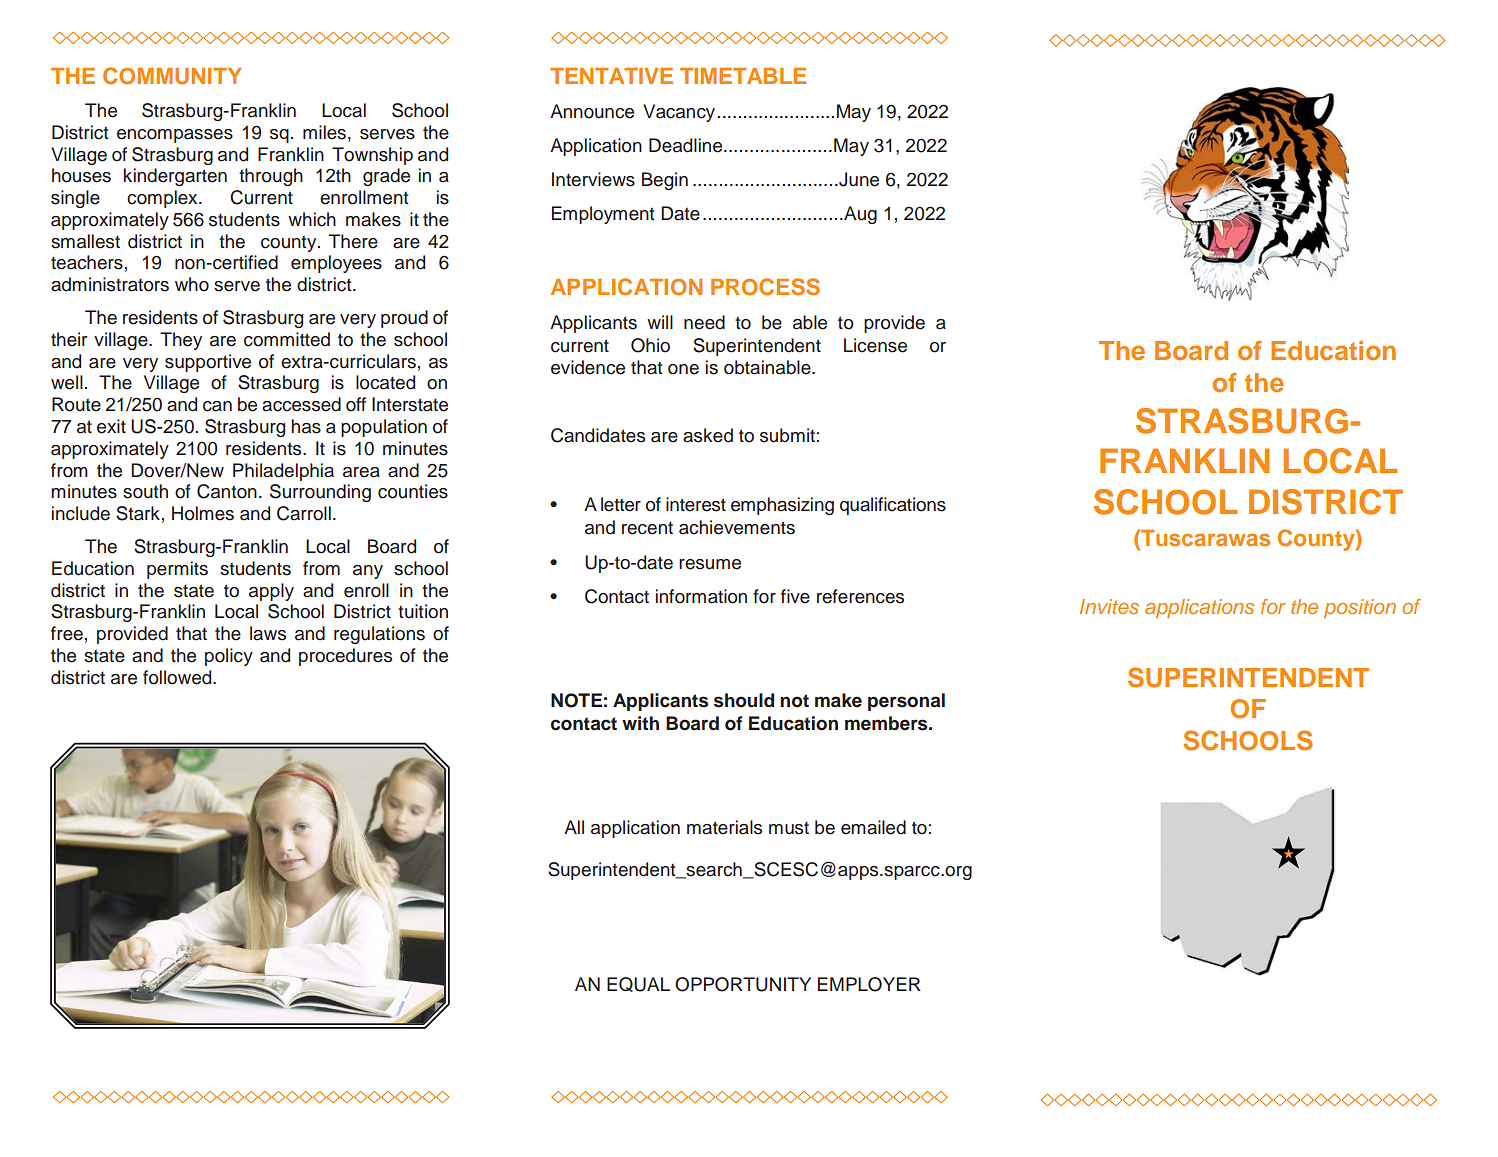 Image resolution: width=1498 pixels, height=1157 pixels. What do you see at coordinates (1109, 606) in the screenshot?
I see `Invites` at bounding box center [1109, 606].
